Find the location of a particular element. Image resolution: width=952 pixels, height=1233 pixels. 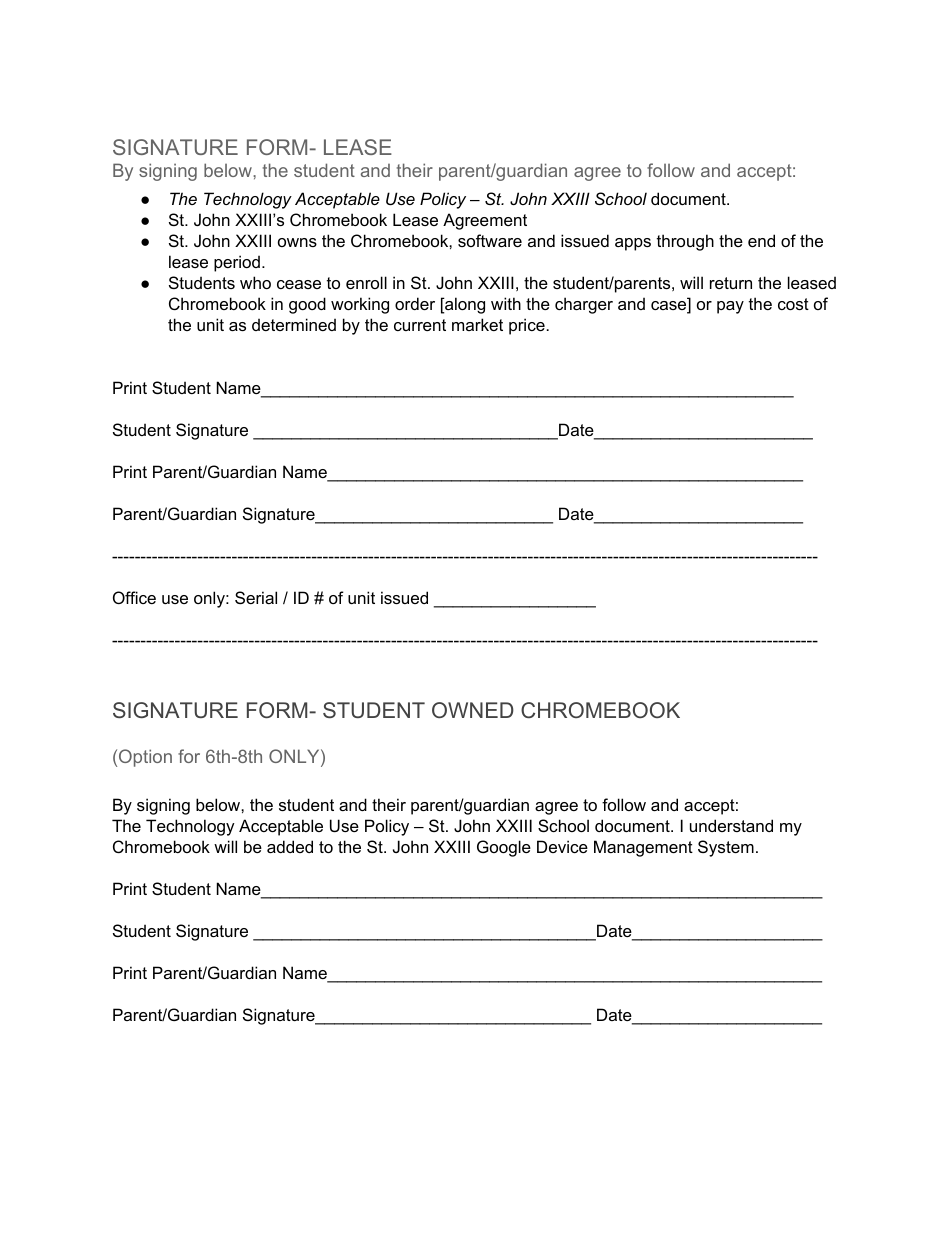

determined is located at coordinates (294, 324).
